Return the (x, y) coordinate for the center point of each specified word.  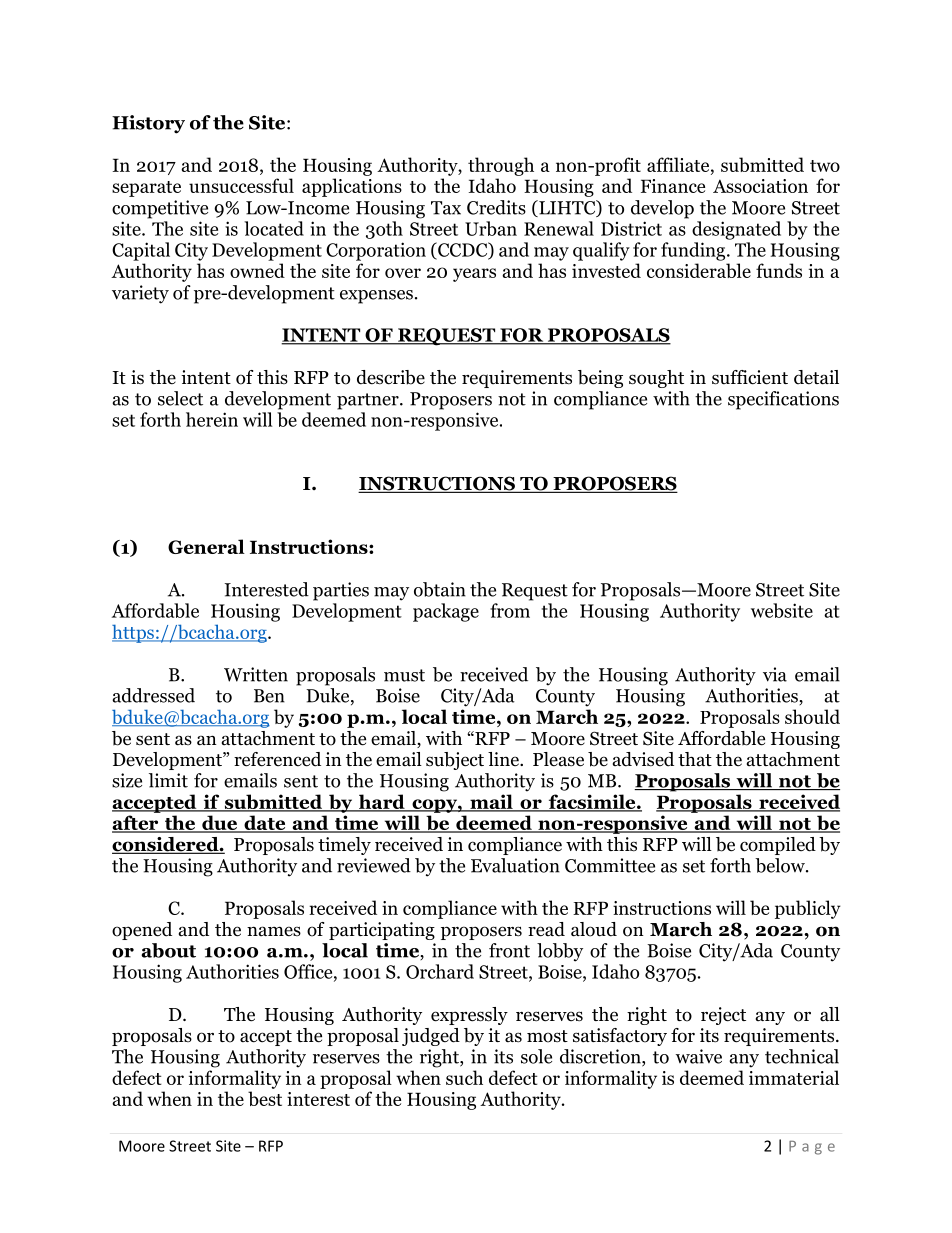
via (775, 674)
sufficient (750, 377)
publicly (808, 909)
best (265, 1098)
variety (140, 294)
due (220, 824)
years (474, 275)
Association (760, 186)
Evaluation (515, 865)
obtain (440, 589)
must (404, 675)
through (501, 166)
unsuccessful (241, 185)
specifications (783, 400)
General (206, 546)
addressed (153, 695)
